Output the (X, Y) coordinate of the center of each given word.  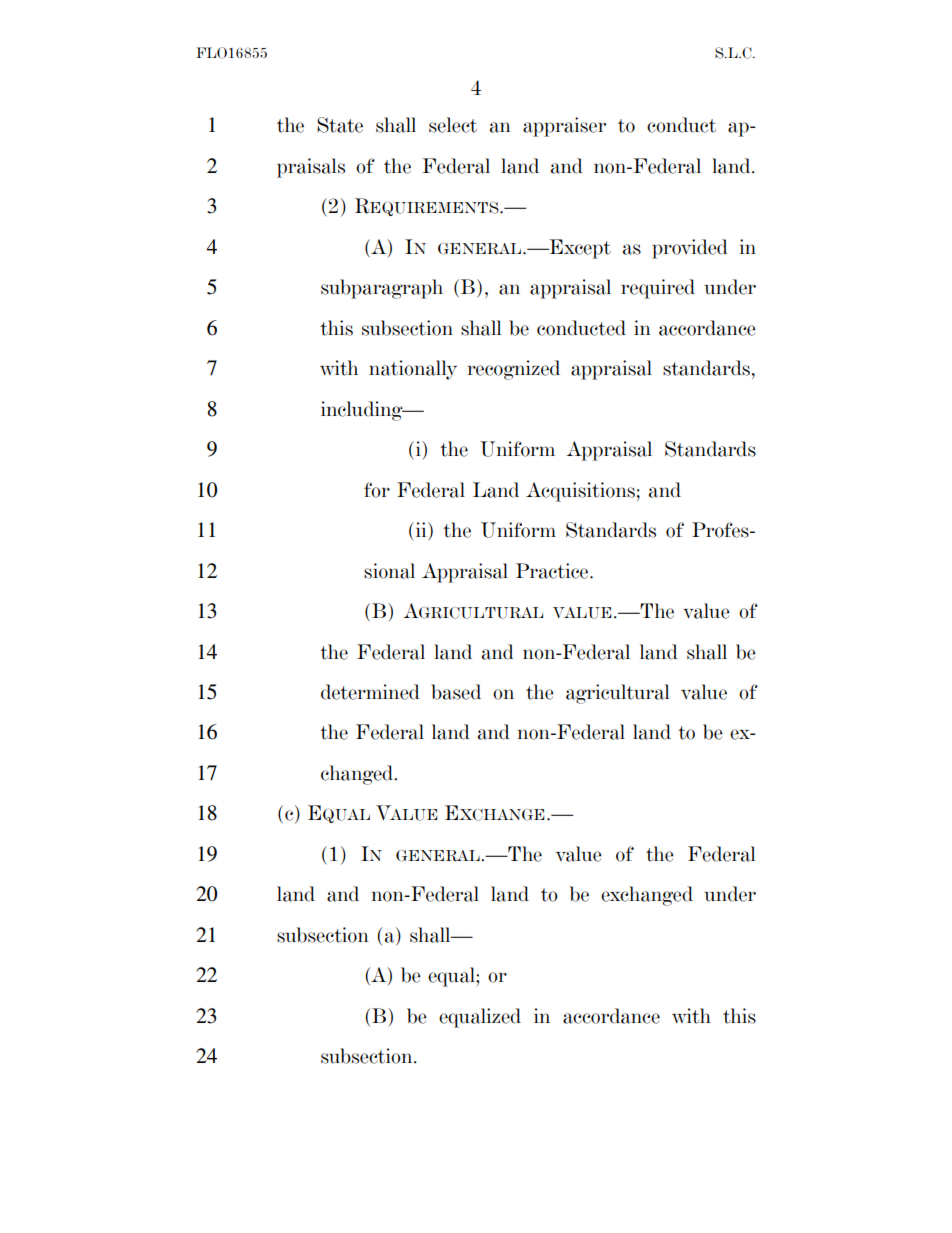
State (340, 125)
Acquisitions (580, 492)
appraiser (564, 127)
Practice (553, 571)
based (456, 692)
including (363, 411)
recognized (514, 370)
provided (690, 249)
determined (370, 692)
